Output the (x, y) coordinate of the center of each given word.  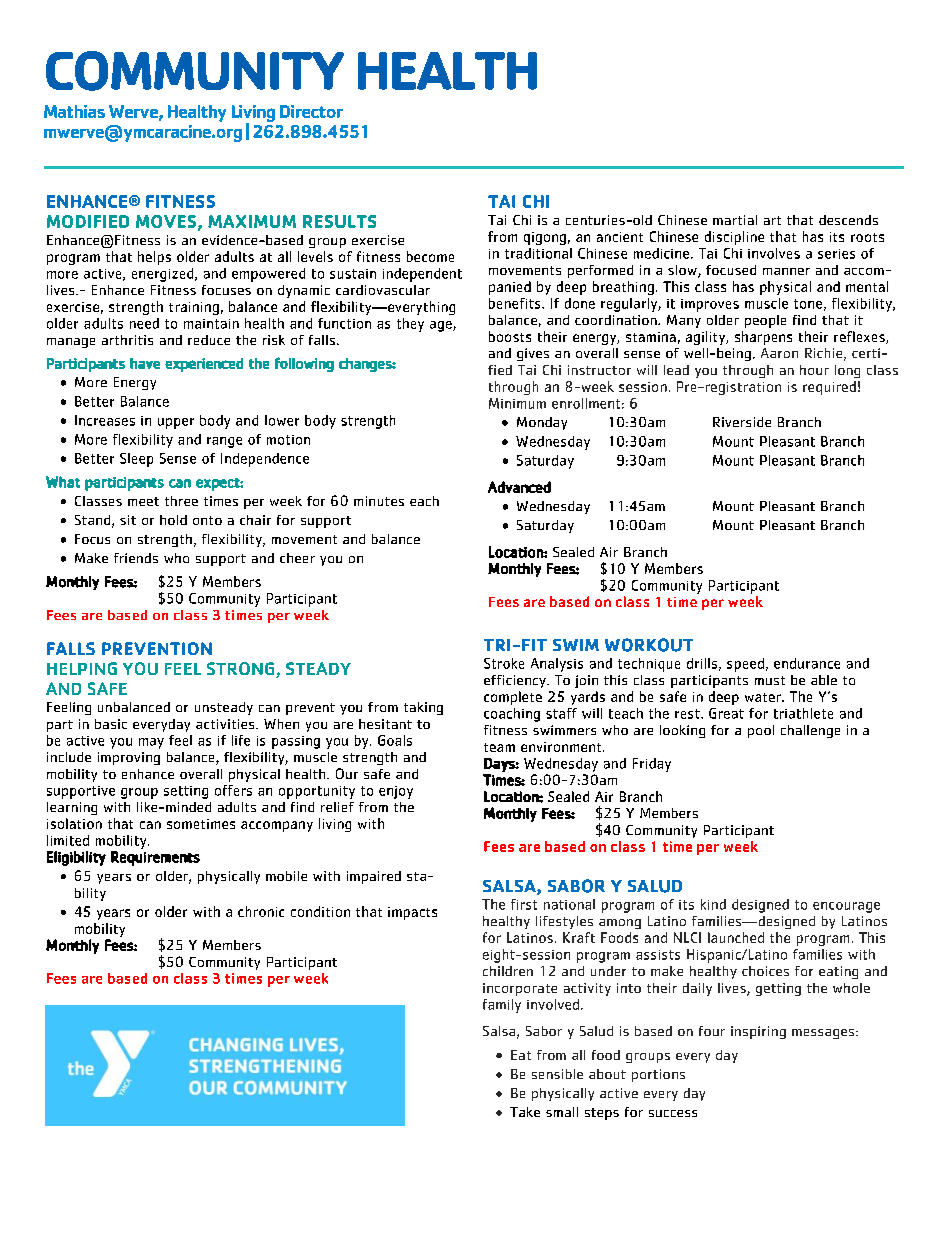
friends (136, 558)
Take (525, 1112)
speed (745, 665)
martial (735, 220)
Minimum (517, 403)
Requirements (155, 858)
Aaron (779, 353)
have (145, 363)
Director (311, 111)
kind (713, 904)
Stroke (504, 663)
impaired (374, 877)
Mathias (74, 111)
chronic (261, 911)
